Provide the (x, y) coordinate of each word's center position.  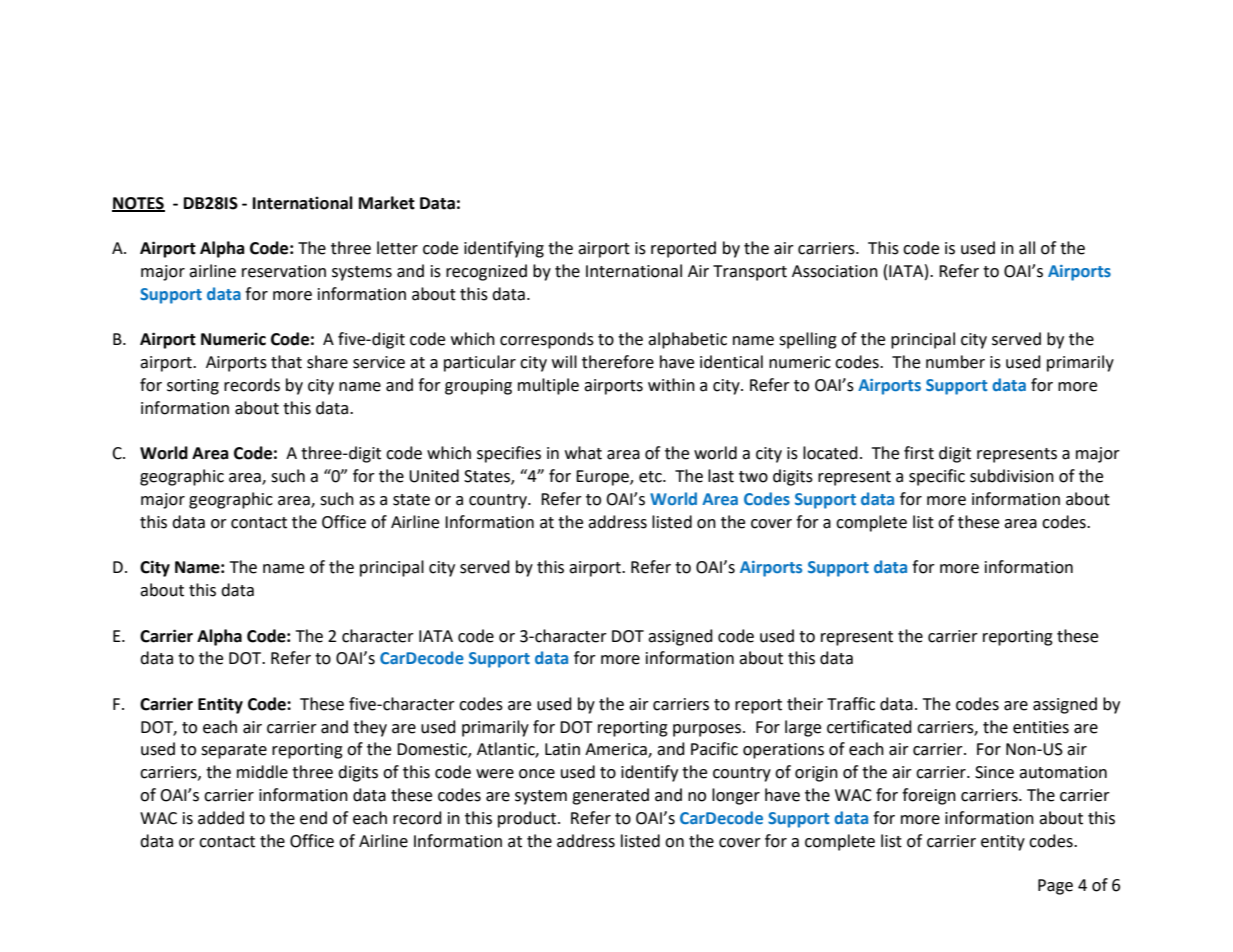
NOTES (138, 204)
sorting (193, 387)
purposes (708, 730)
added (221, 818)
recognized (486, 272)
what (583, 453)
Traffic (851, 704)
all (1027, 248)
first (919, 453)
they (370, 728)
